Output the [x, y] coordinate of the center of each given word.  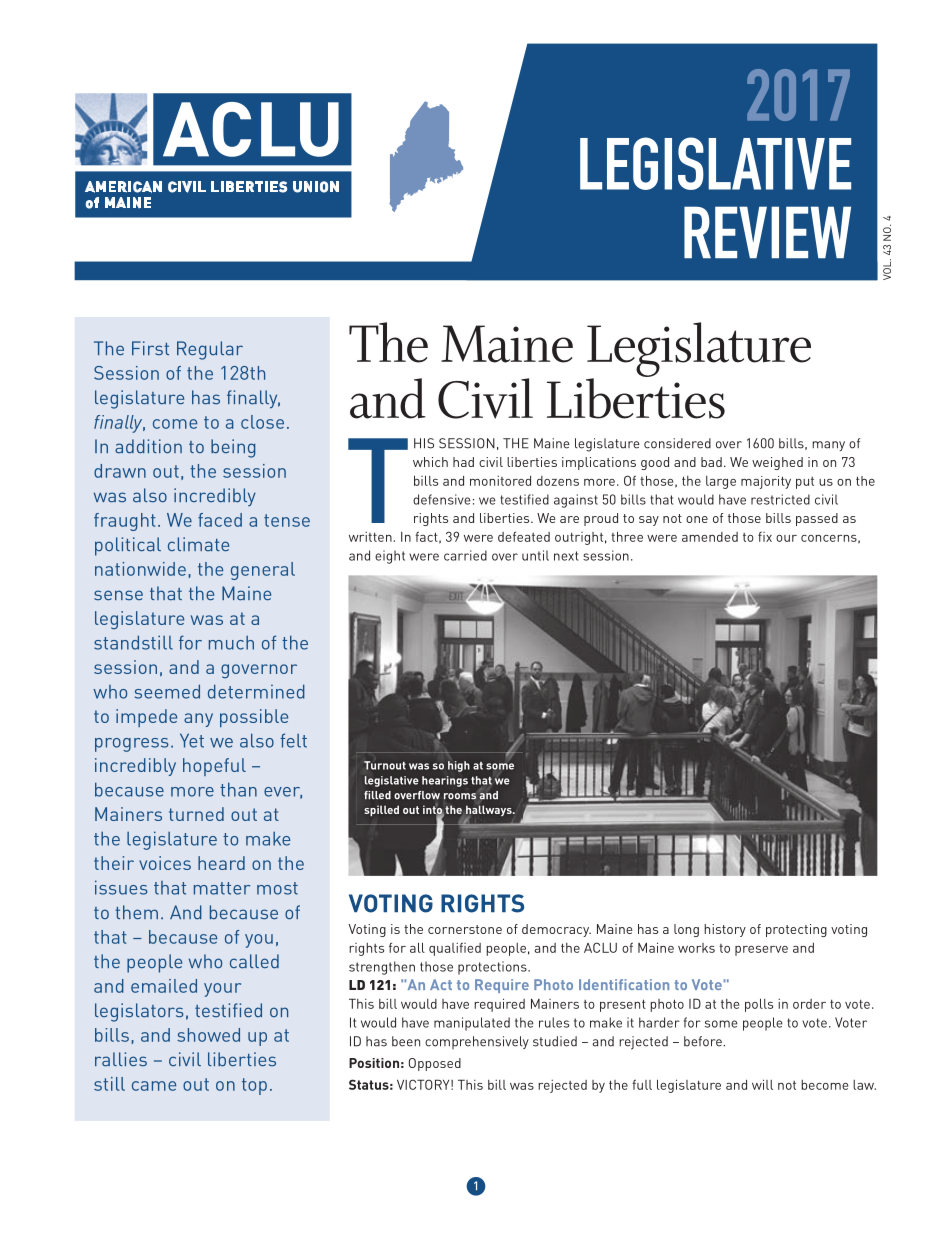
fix [765, 537]
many [828, 446]
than [238, 789]
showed [208, 1035]
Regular [210, 350]
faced [220, 520]
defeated [524, 536]
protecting [796, 930]
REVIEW [767, 232]
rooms [460, 796]
